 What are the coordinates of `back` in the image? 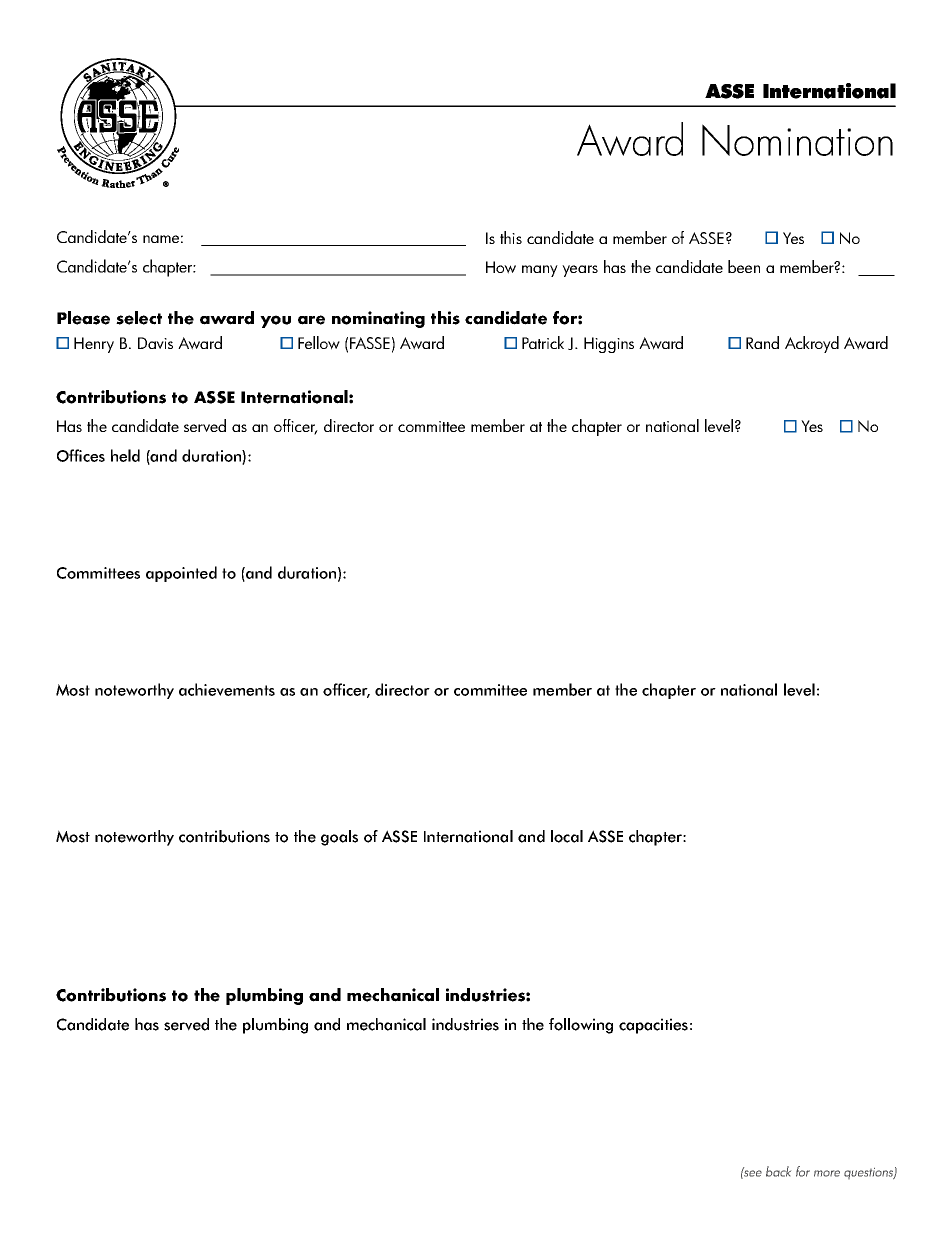 It's located at (778, 1171).
